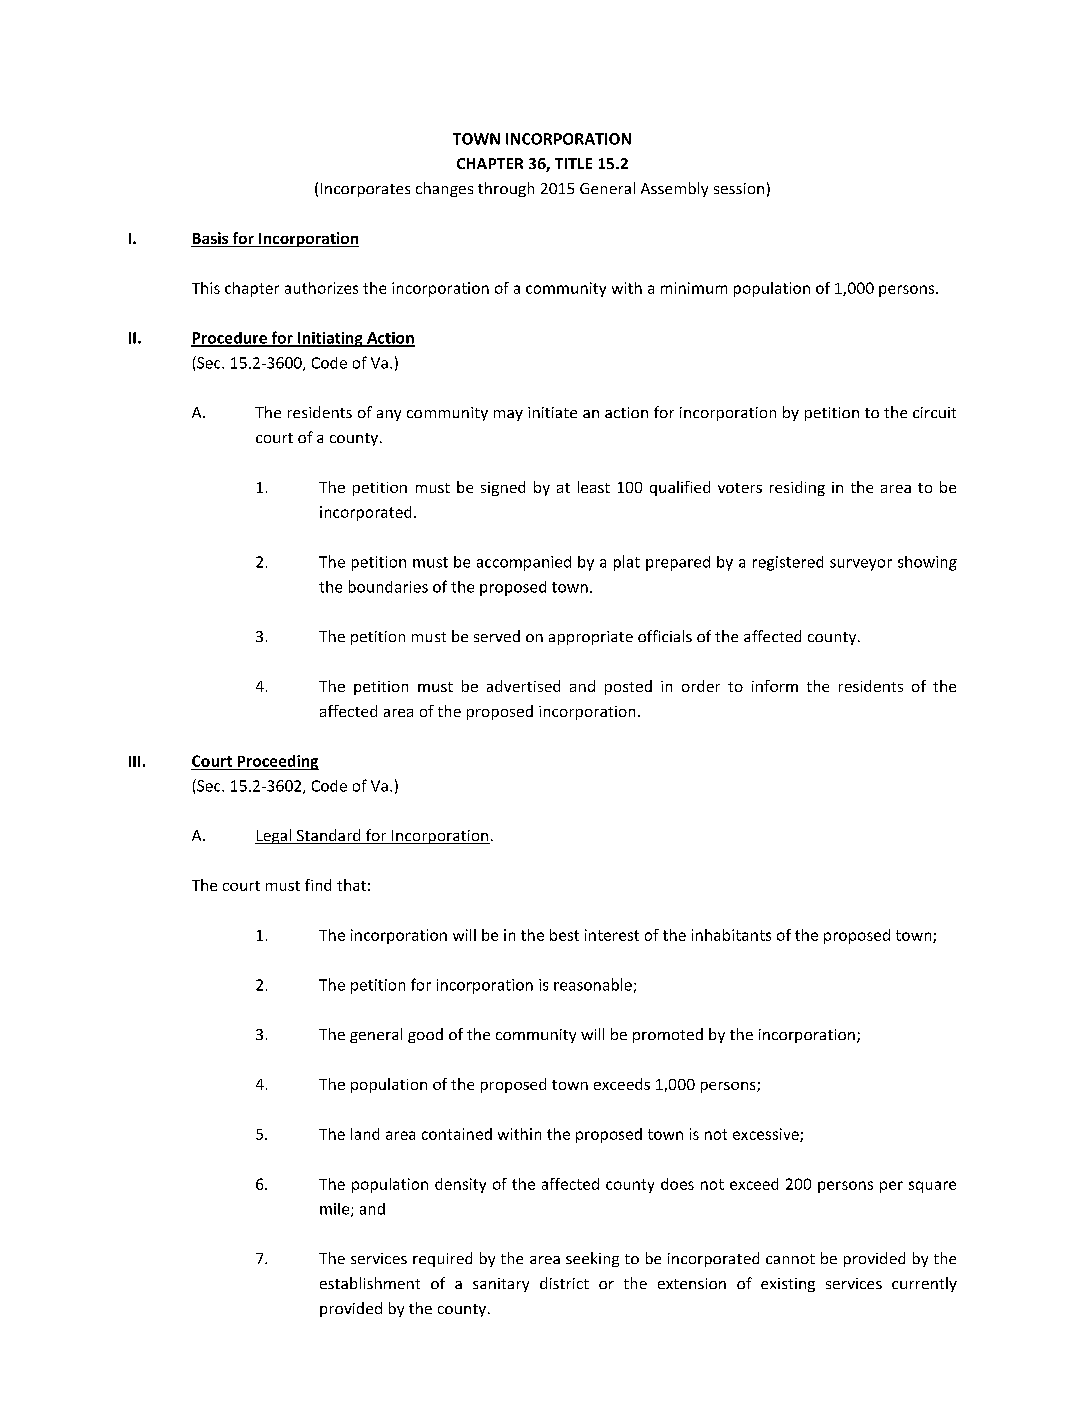 The width and height of the document is (1085, 1404). Describe the element at coordinates (506, 189) in the document. I see `through` at that location.
